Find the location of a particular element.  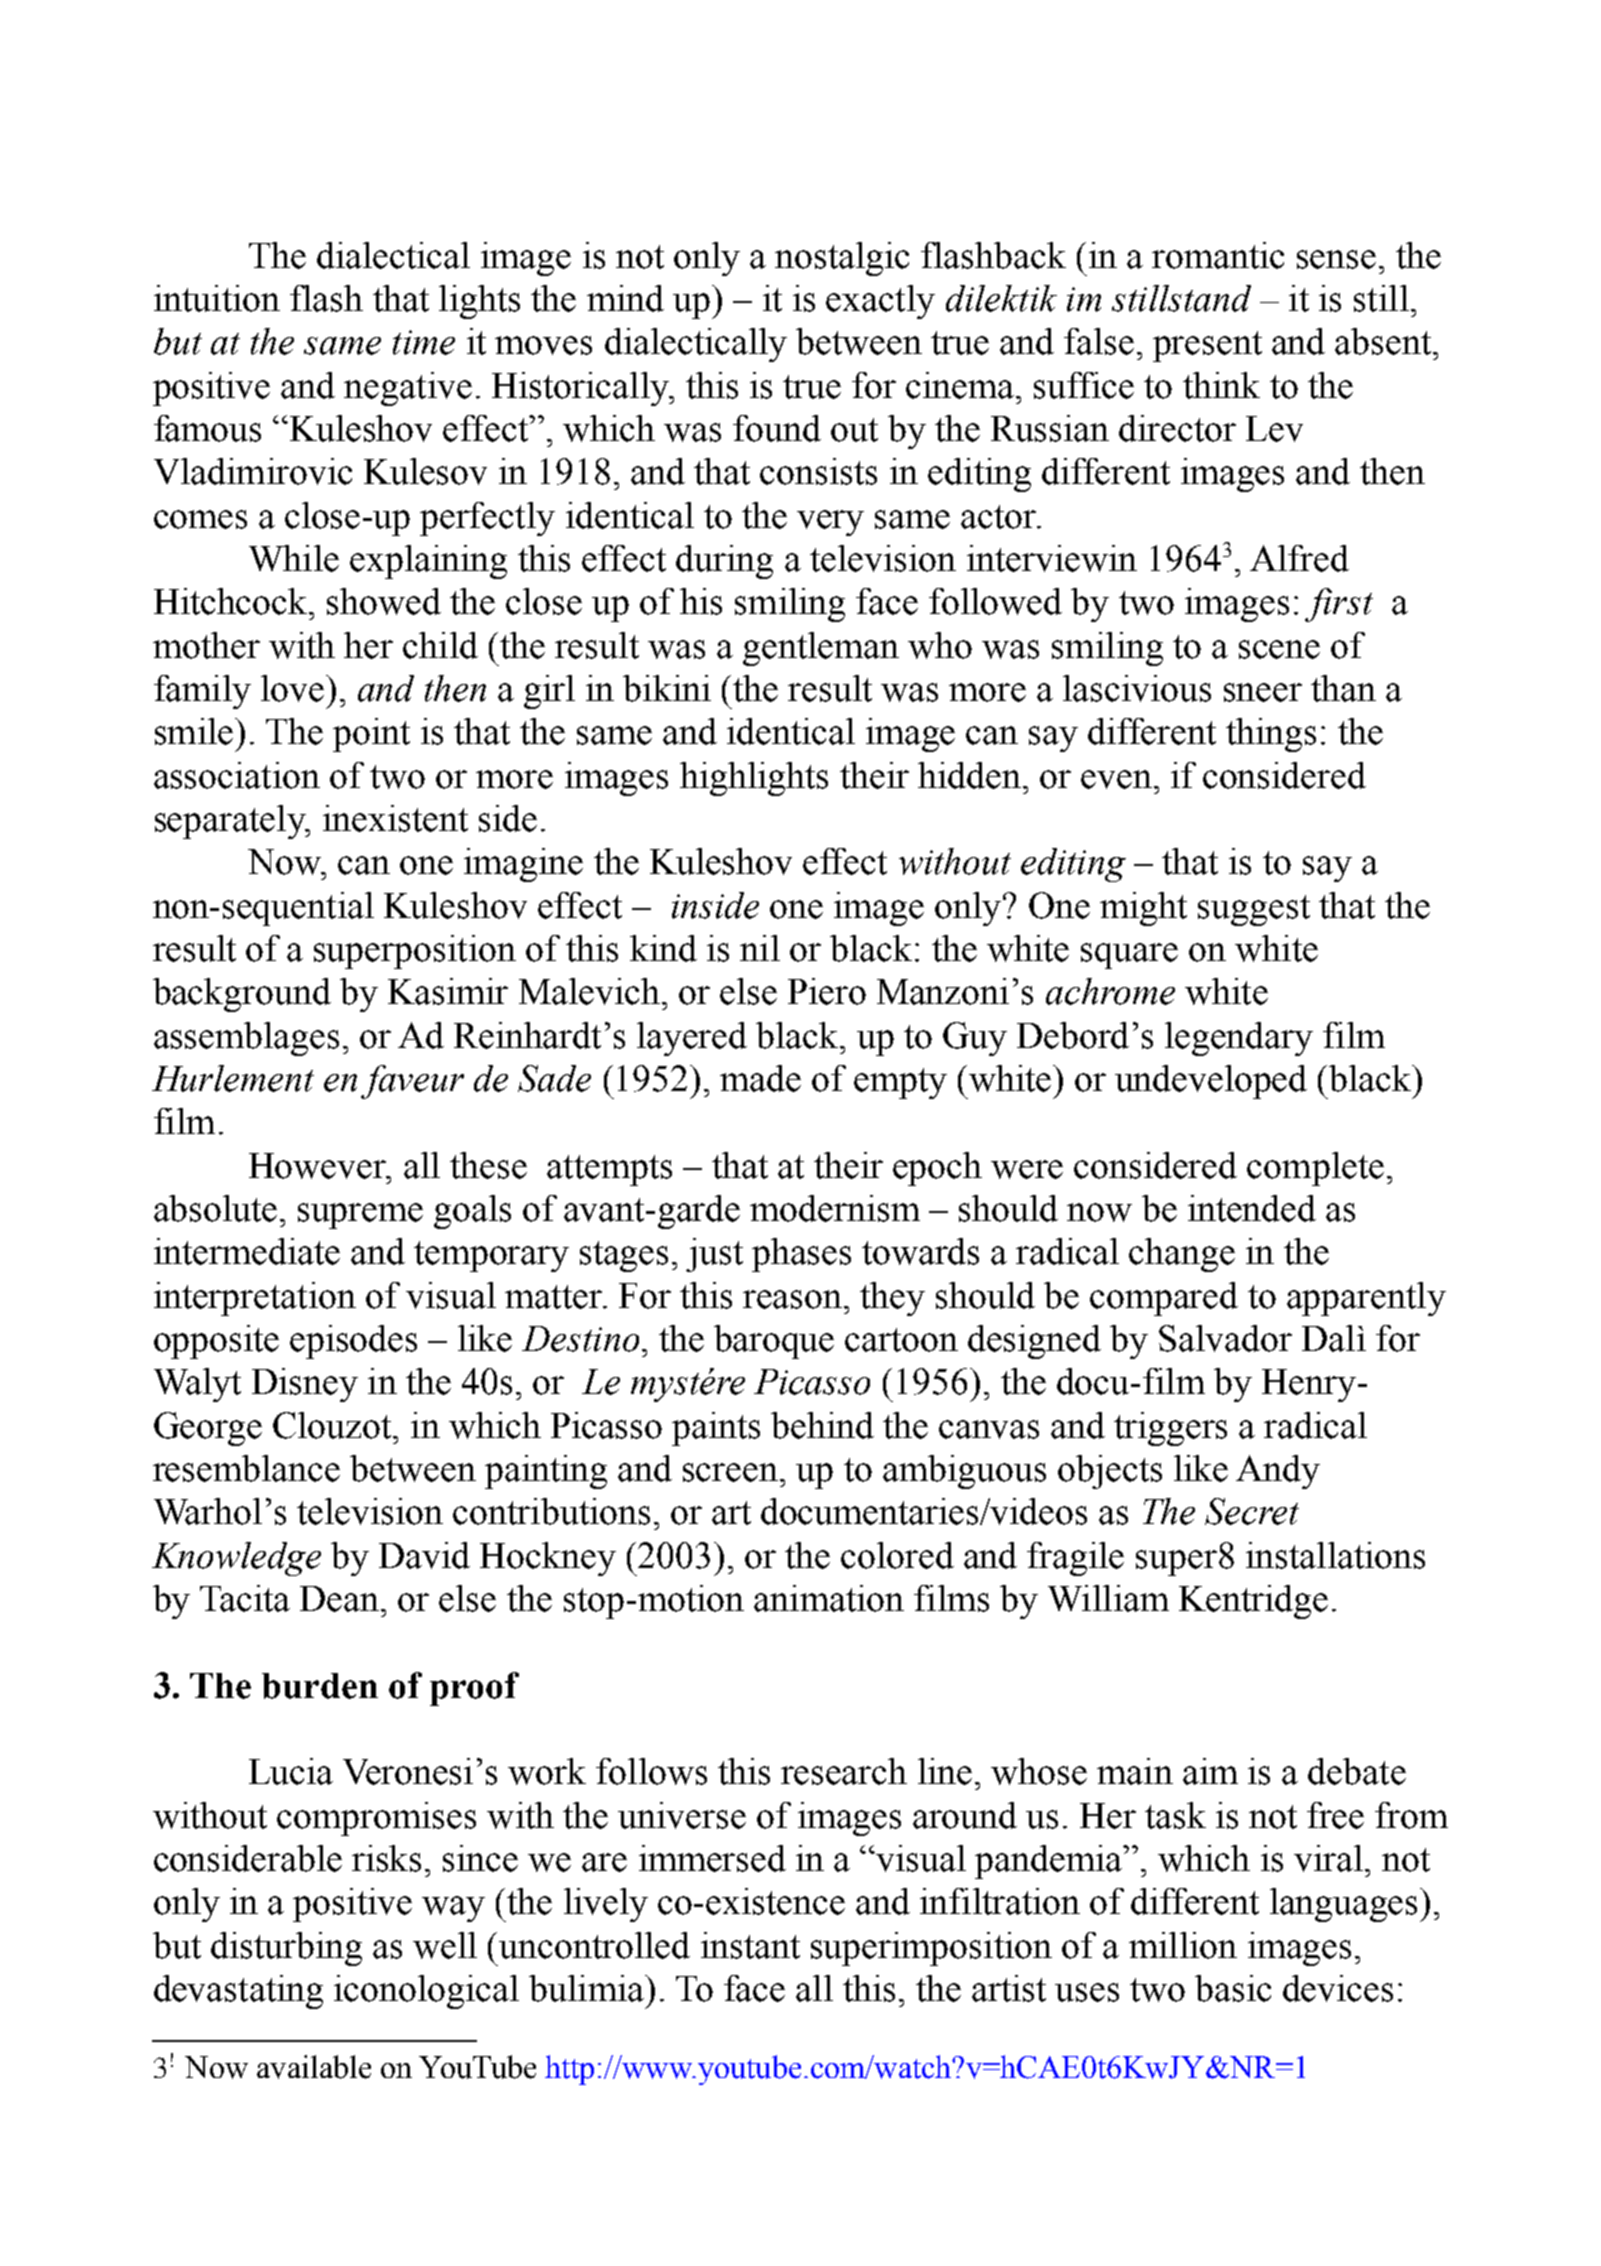

present is located at coordinates (1207, 346).
